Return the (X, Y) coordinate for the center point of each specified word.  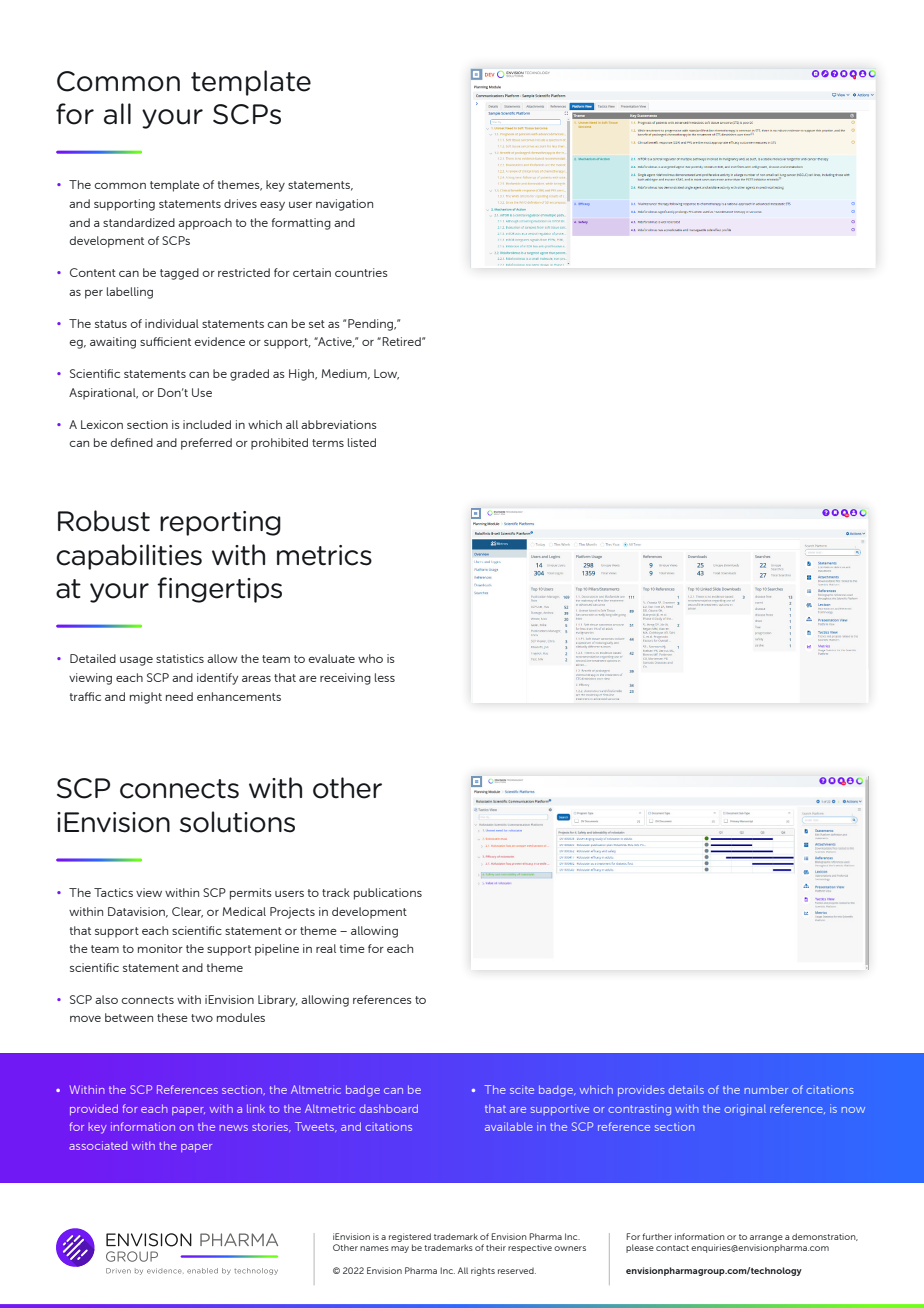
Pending (372, 325)
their (496, 1247)
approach (205, 224)
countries (361, 272)
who (370, 658)
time (352, 948)
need (179, 696)
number (766, 1089)
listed (362, 442)
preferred (206, 444)
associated (98, 1145)
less (385, 677)
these (172, 1017)
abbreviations (339, 424)
